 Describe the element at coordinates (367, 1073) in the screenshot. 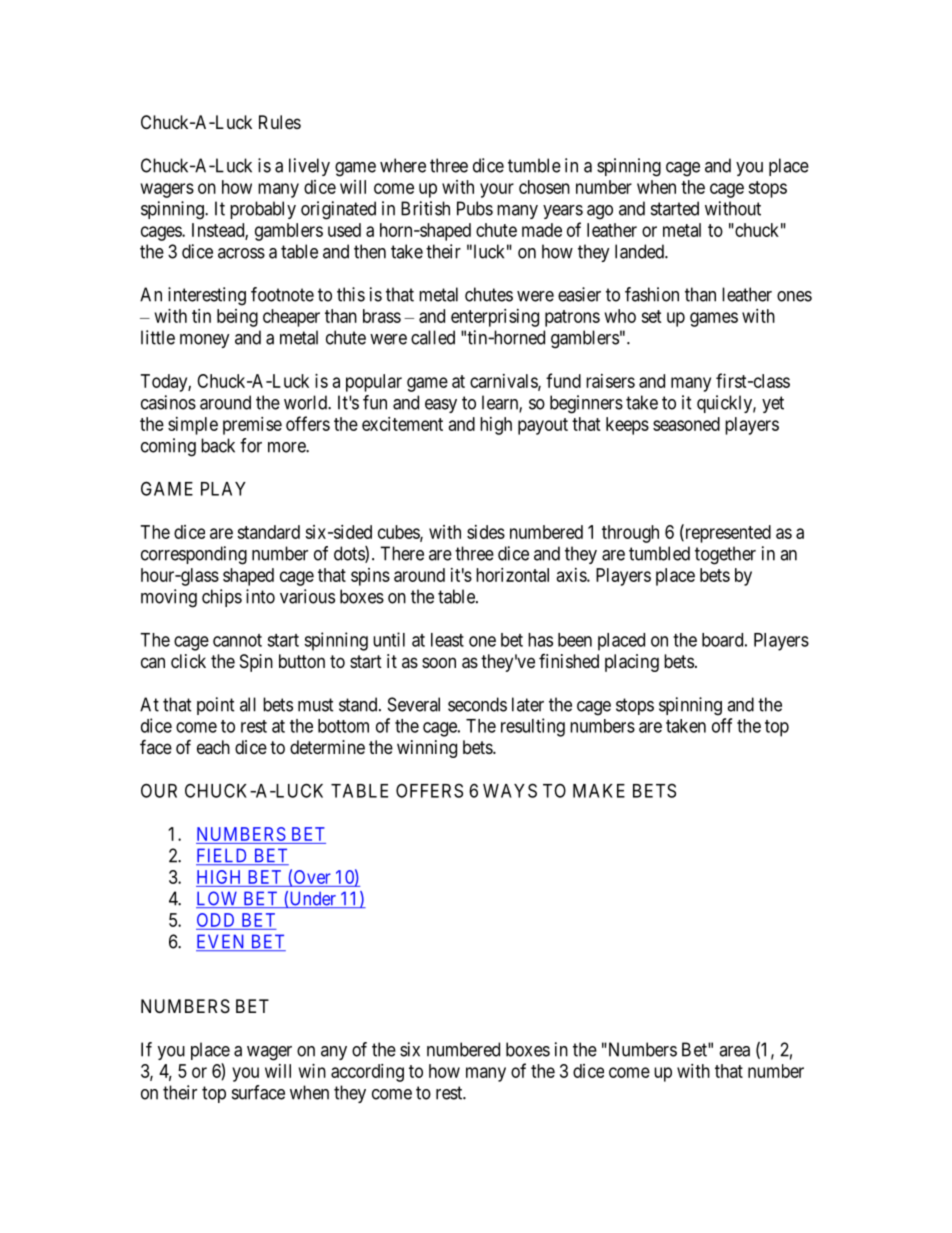

I see `according` at that location.
